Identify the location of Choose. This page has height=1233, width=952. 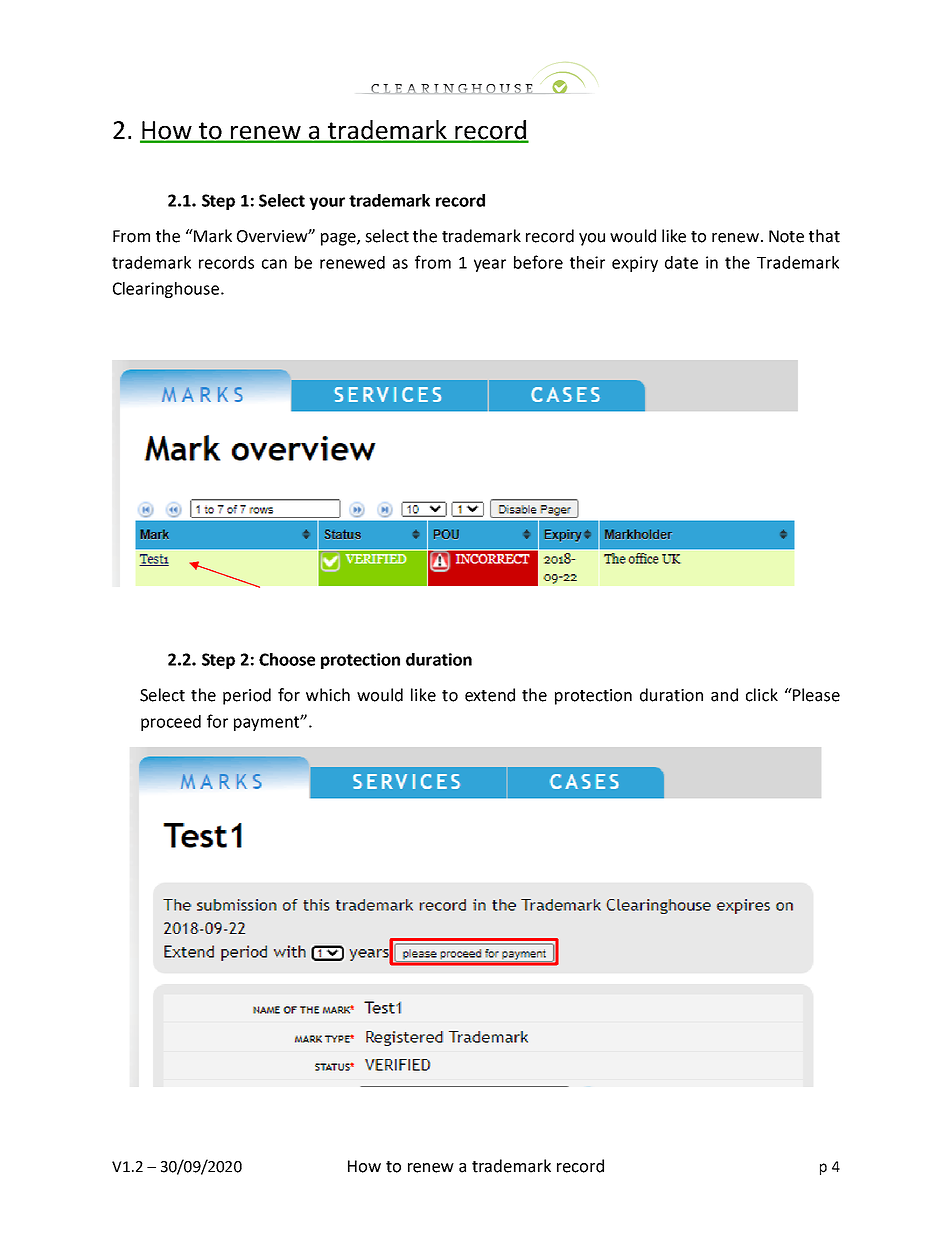
(287, 659).
